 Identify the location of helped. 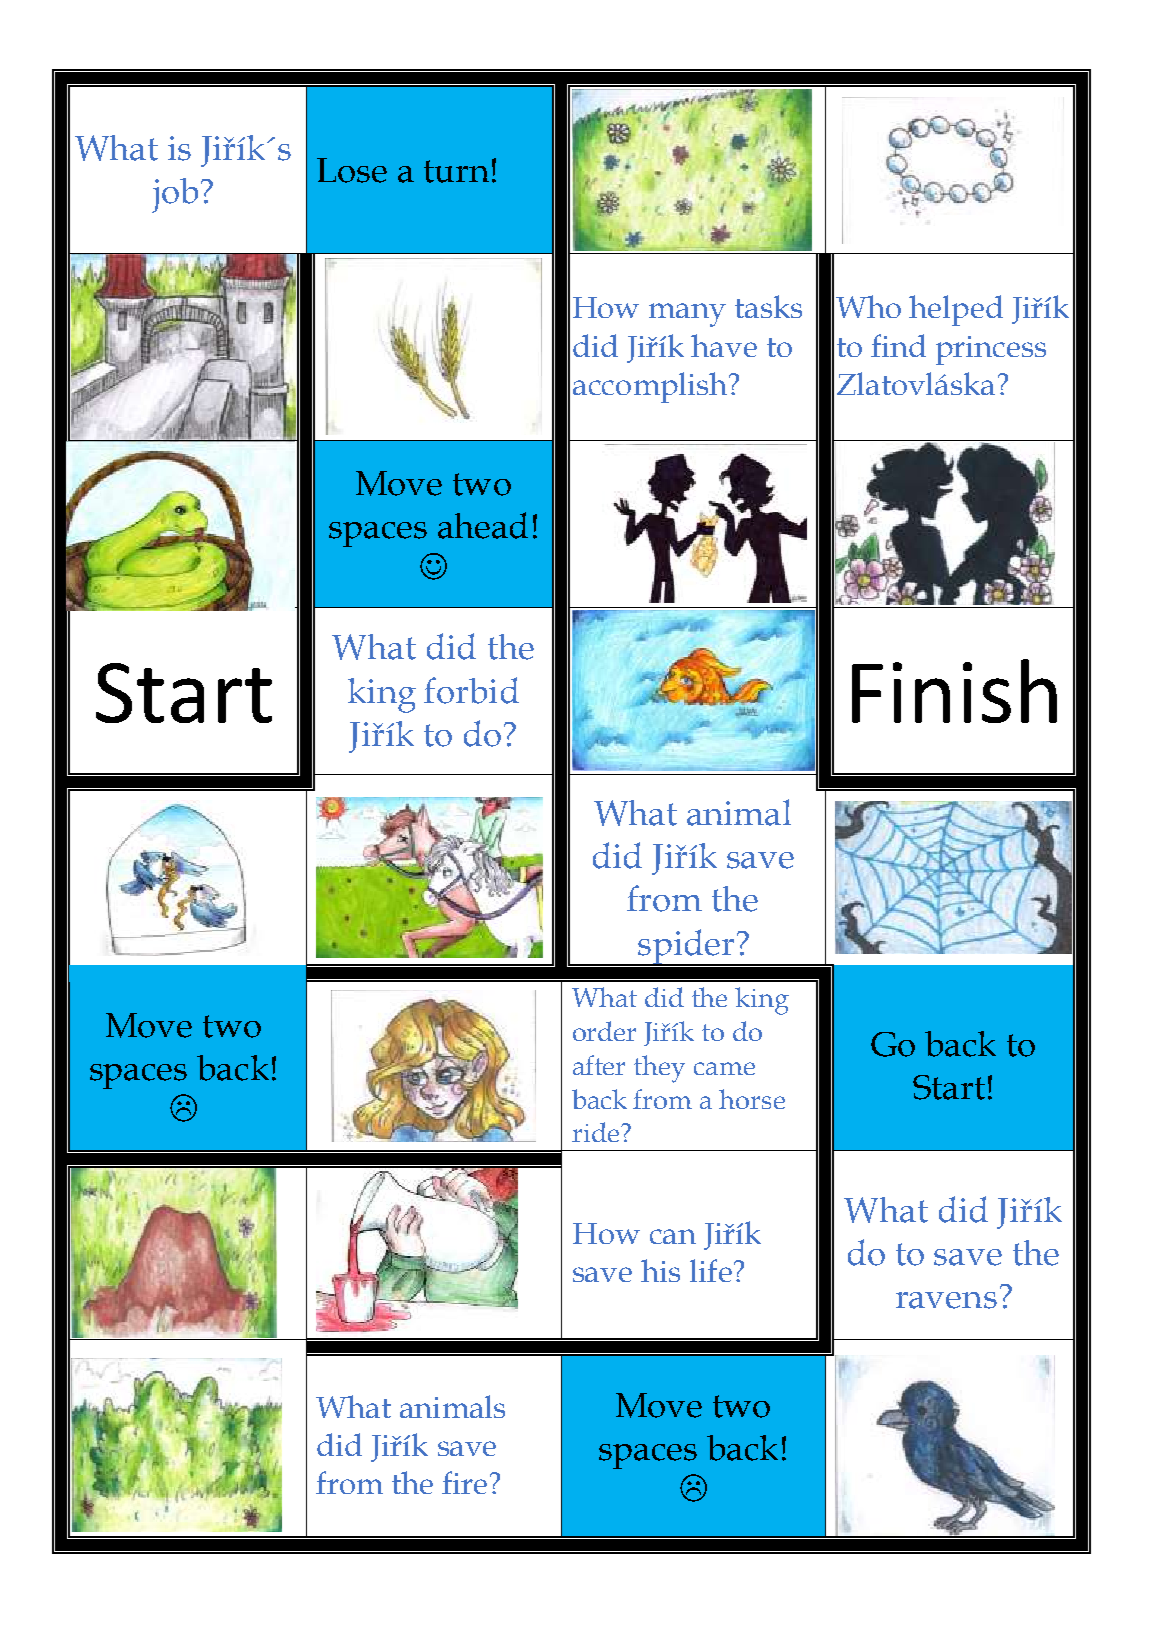
(956, 310).
